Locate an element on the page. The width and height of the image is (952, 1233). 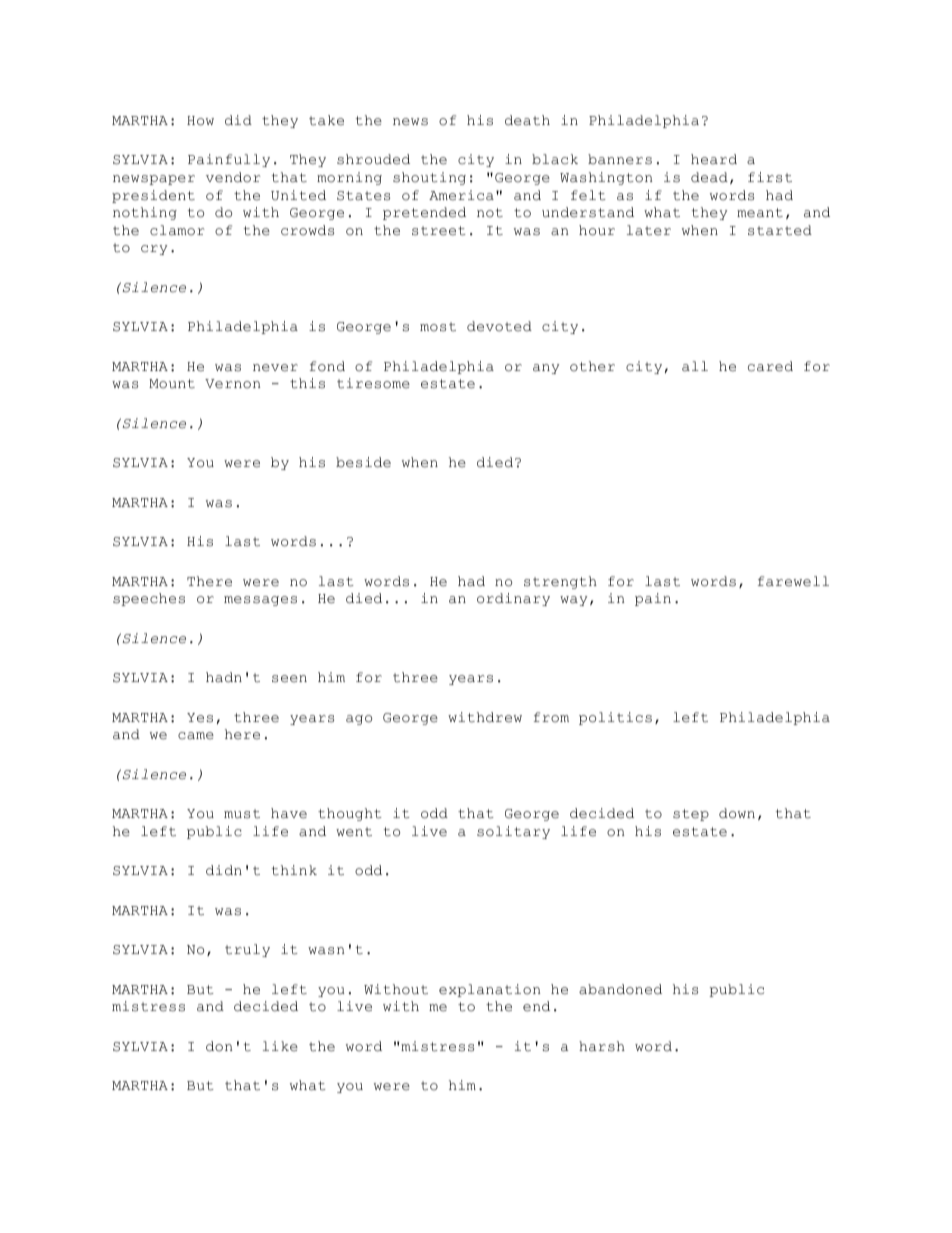
solitary is located at coordinates (513, 832).
